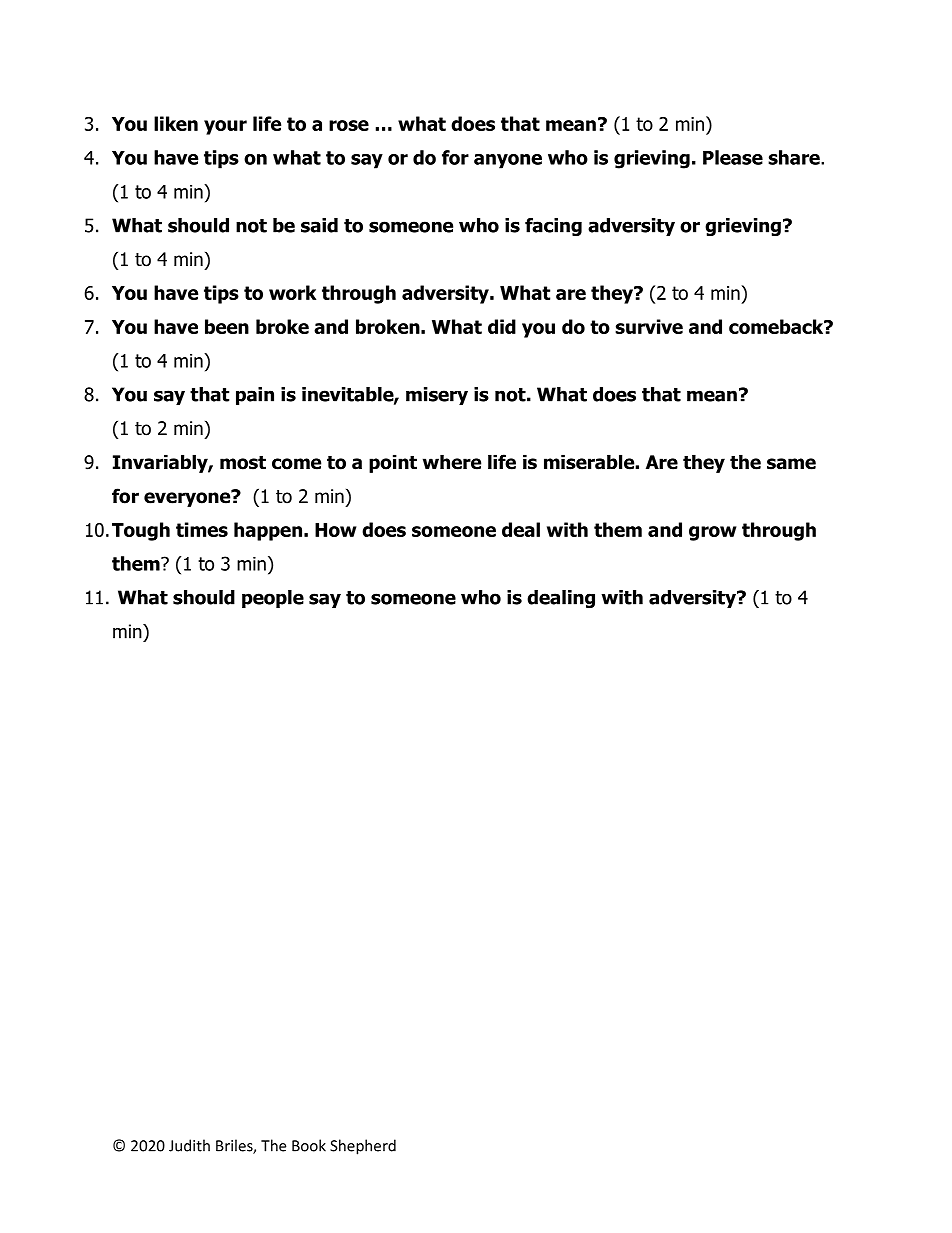  I want to click on people, so click(273, 599).
